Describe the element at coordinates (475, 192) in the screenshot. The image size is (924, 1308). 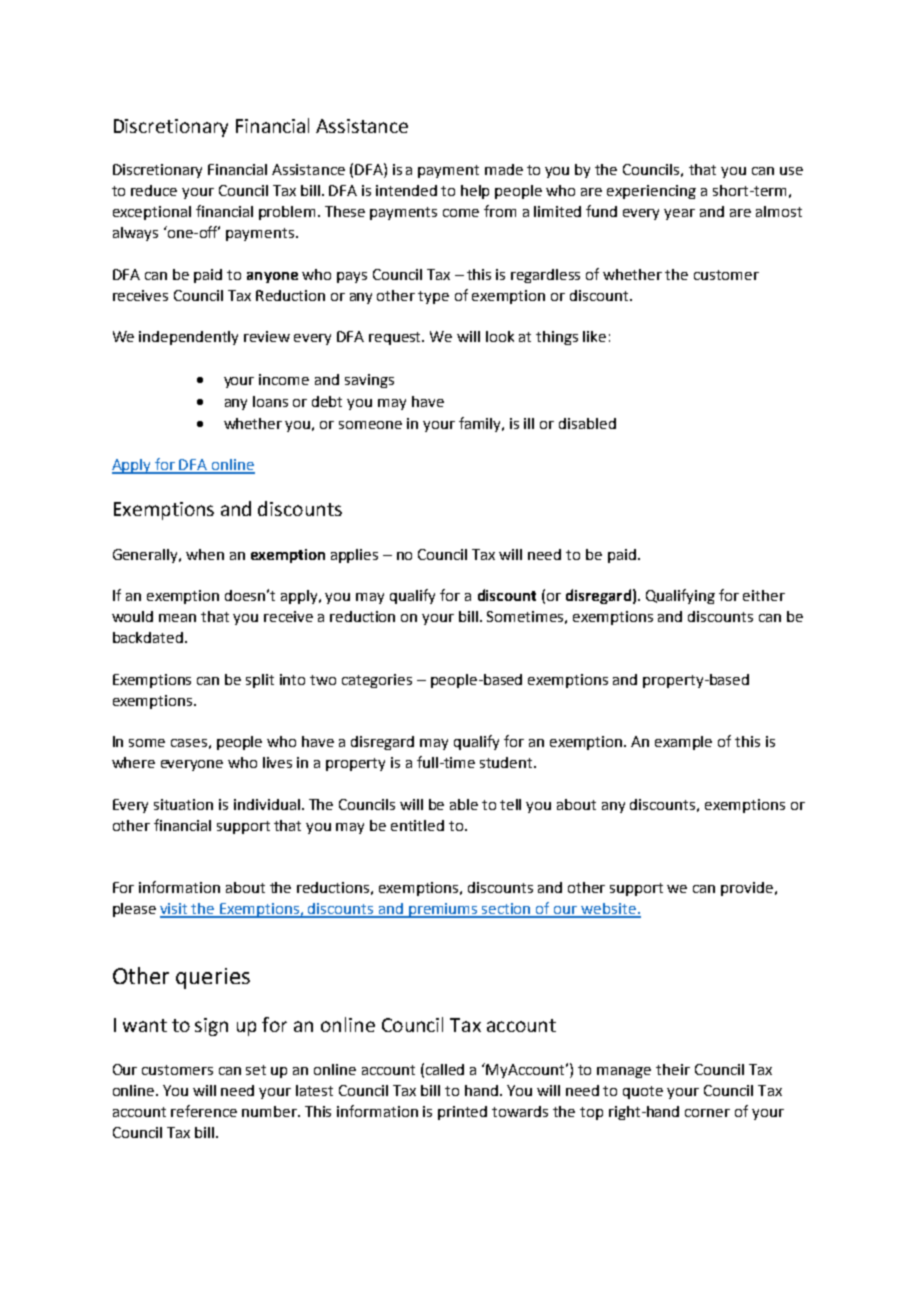
I see `help` at that location.
